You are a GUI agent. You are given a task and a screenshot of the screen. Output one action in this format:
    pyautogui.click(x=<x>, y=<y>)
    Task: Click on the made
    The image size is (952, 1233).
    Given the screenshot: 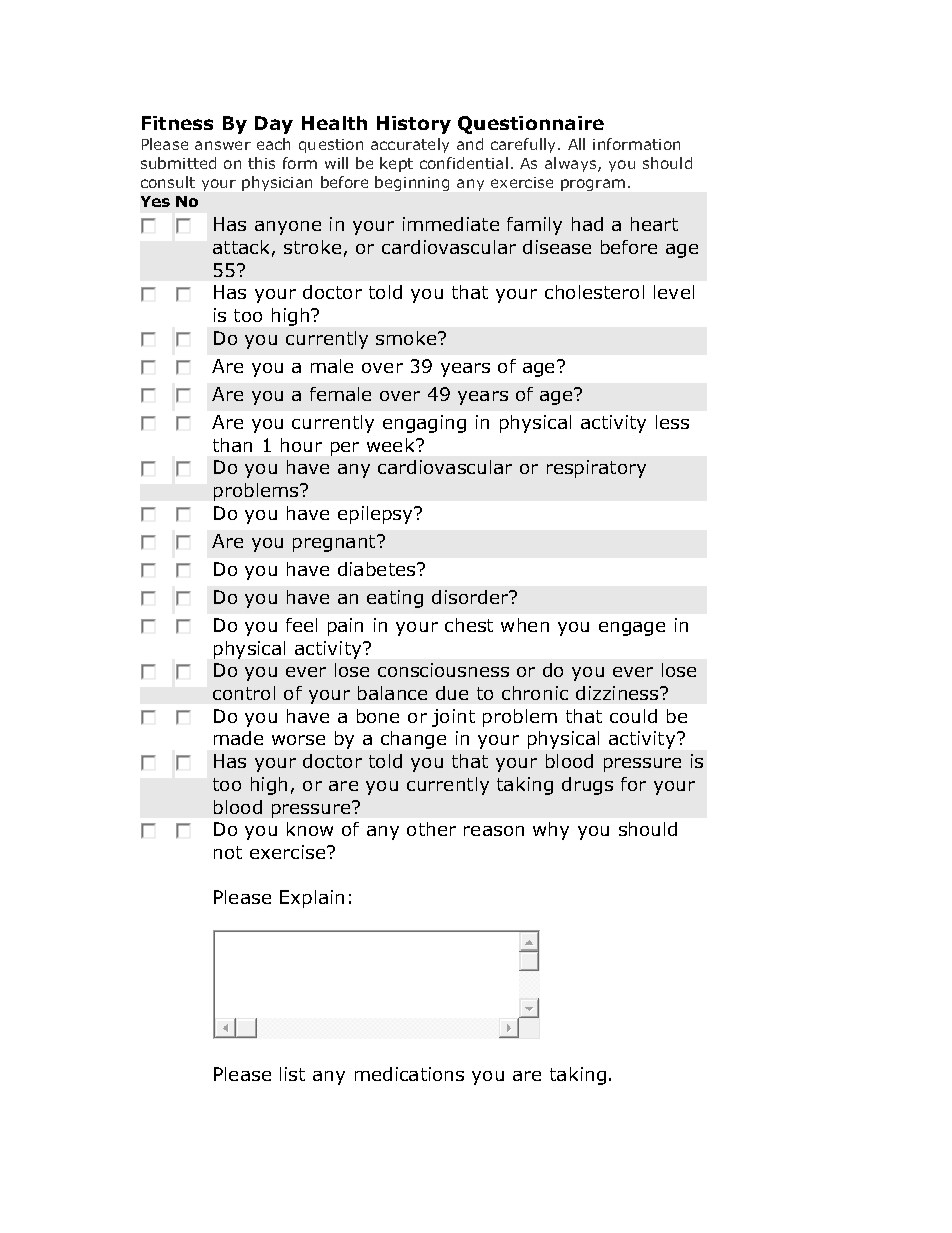 What is the action you would take?
    pyautogui.click(x=238, y=738)
